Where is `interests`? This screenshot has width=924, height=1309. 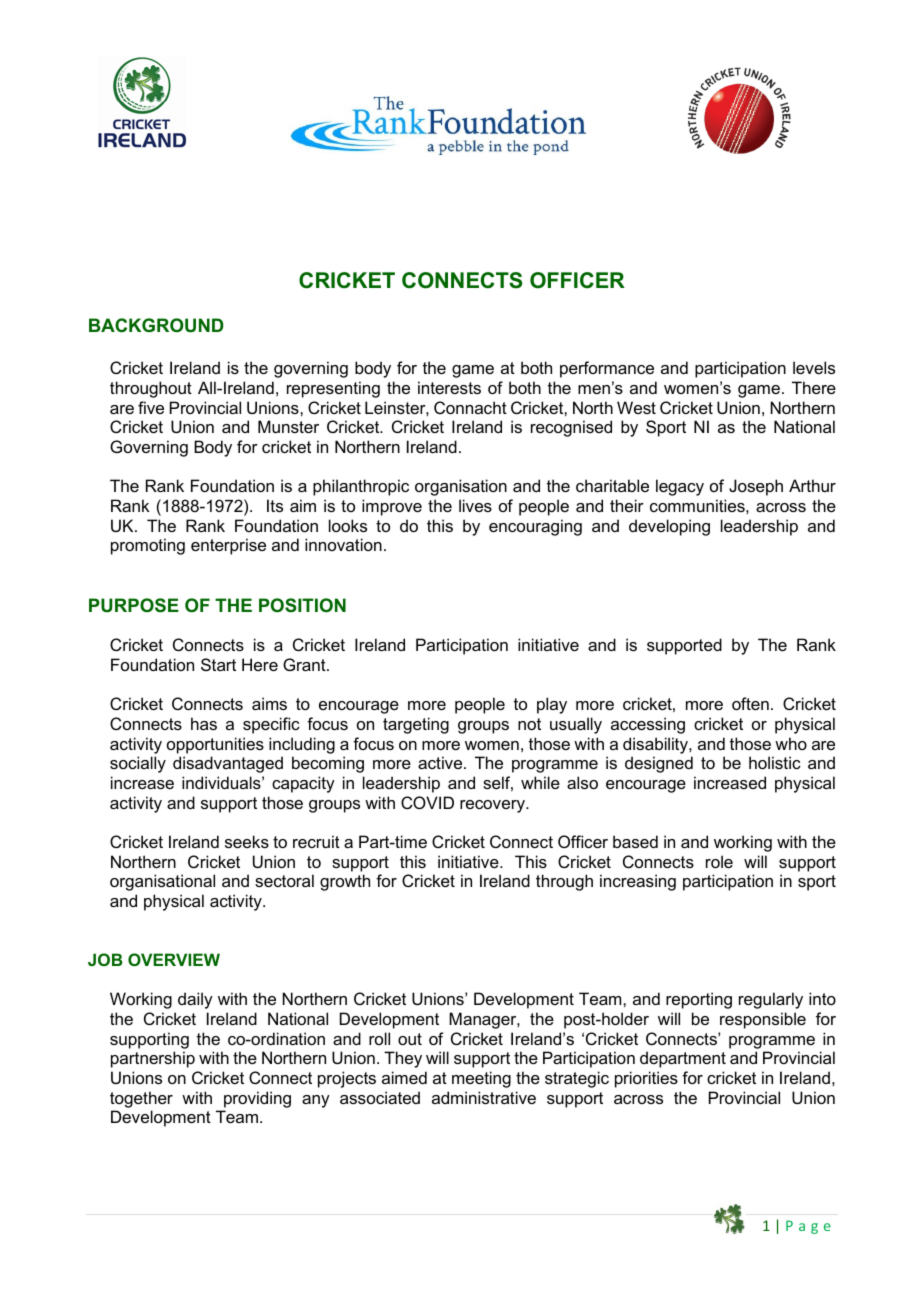
interests is located at coordinates (449, 387).
